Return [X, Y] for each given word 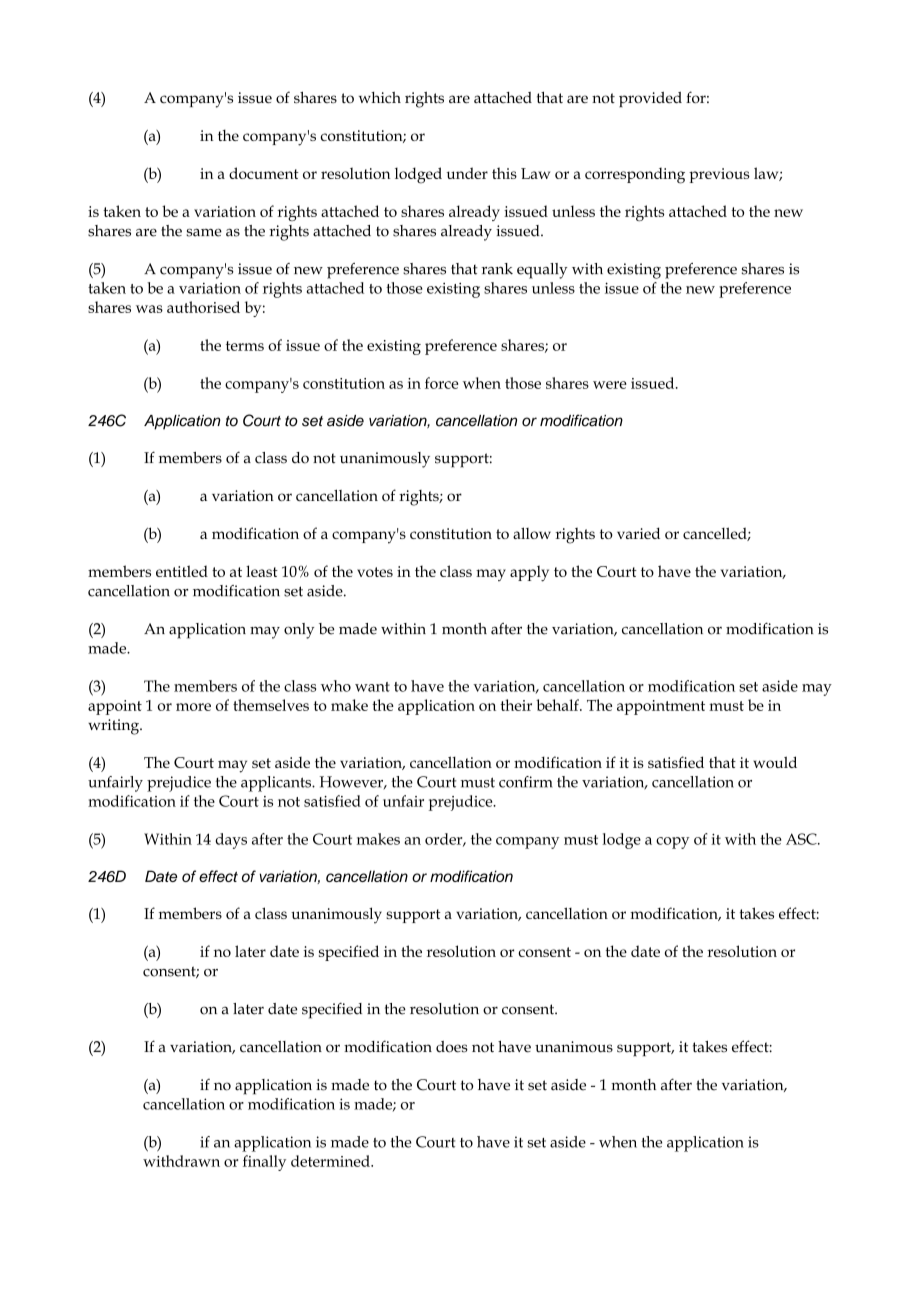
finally [264, 1163]
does [452, 1047]
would [775, 762]
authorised [203, 307]
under [467, 173]
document [264, 173]
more [193, 707]
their [516, 705]
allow [532, 533]
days [231, 841]
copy [672, 843]
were [610, 385]
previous [719, 175]
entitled [182, 571]
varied [638, 533]
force [441, 383]
